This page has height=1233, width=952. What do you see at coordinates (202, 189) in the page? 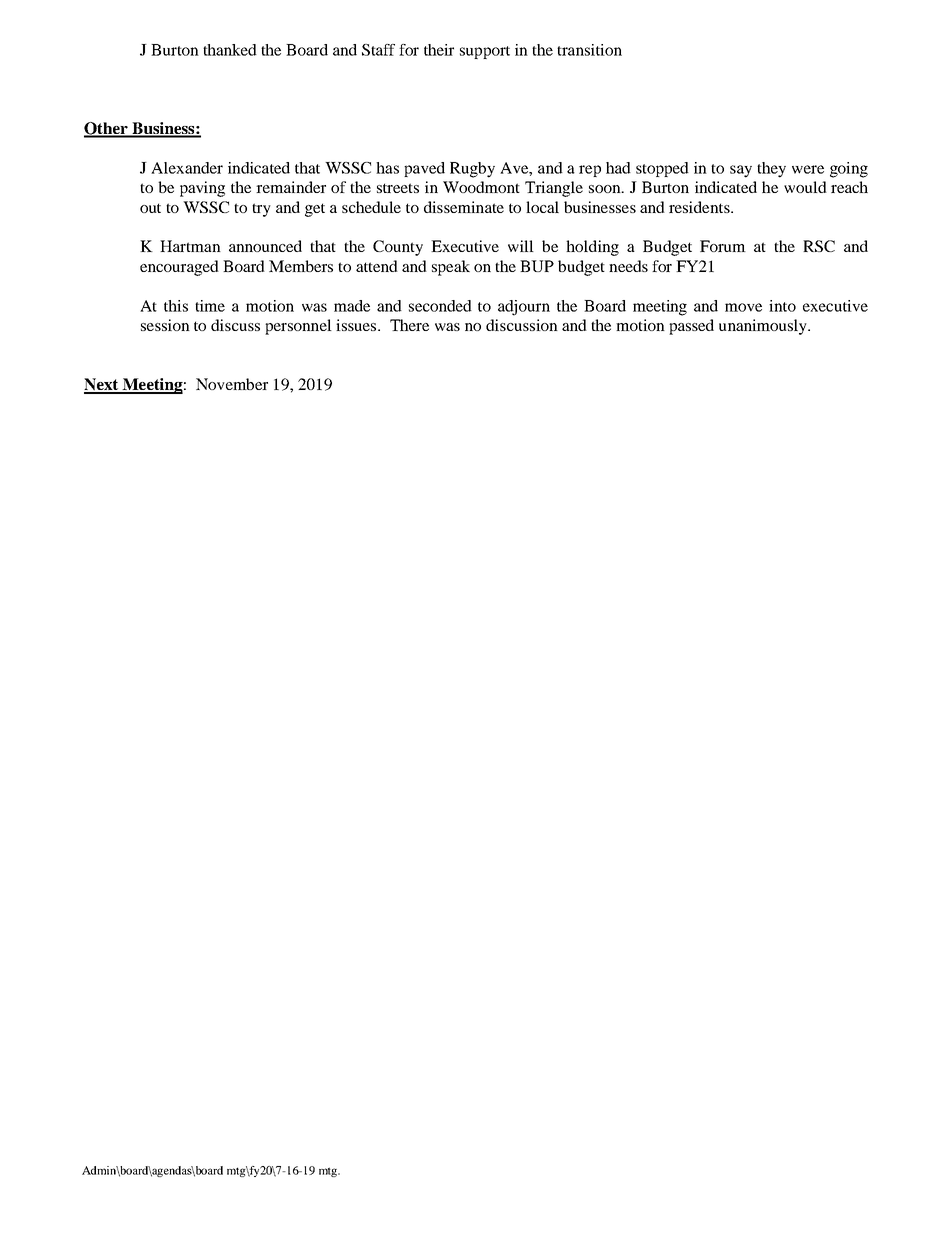
I see `paving` at bounding box center [202, 189].
